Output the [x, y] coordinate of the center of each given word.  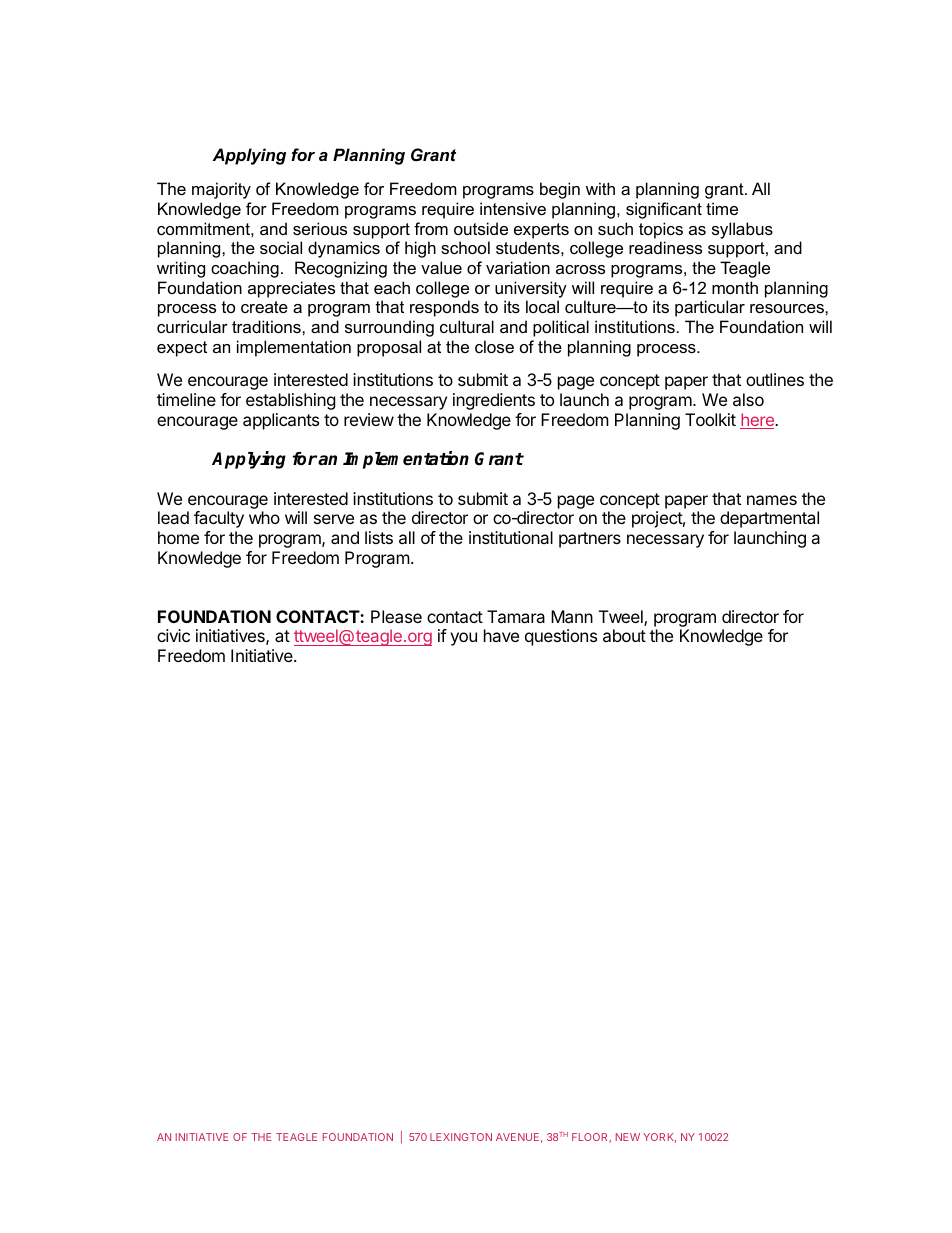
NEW [628, 1137]
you [463, 639]
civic [173, 635]
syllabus [742, 230]
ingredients [494, 401]
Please [396, 616]
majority [221, 190]
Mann [572, 616]
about [624, 635]
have [501, 635]
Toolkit [710, 419]
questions [561, 637]
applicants [281, 421]
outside [481, 228]
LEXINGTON [461, 1137]
